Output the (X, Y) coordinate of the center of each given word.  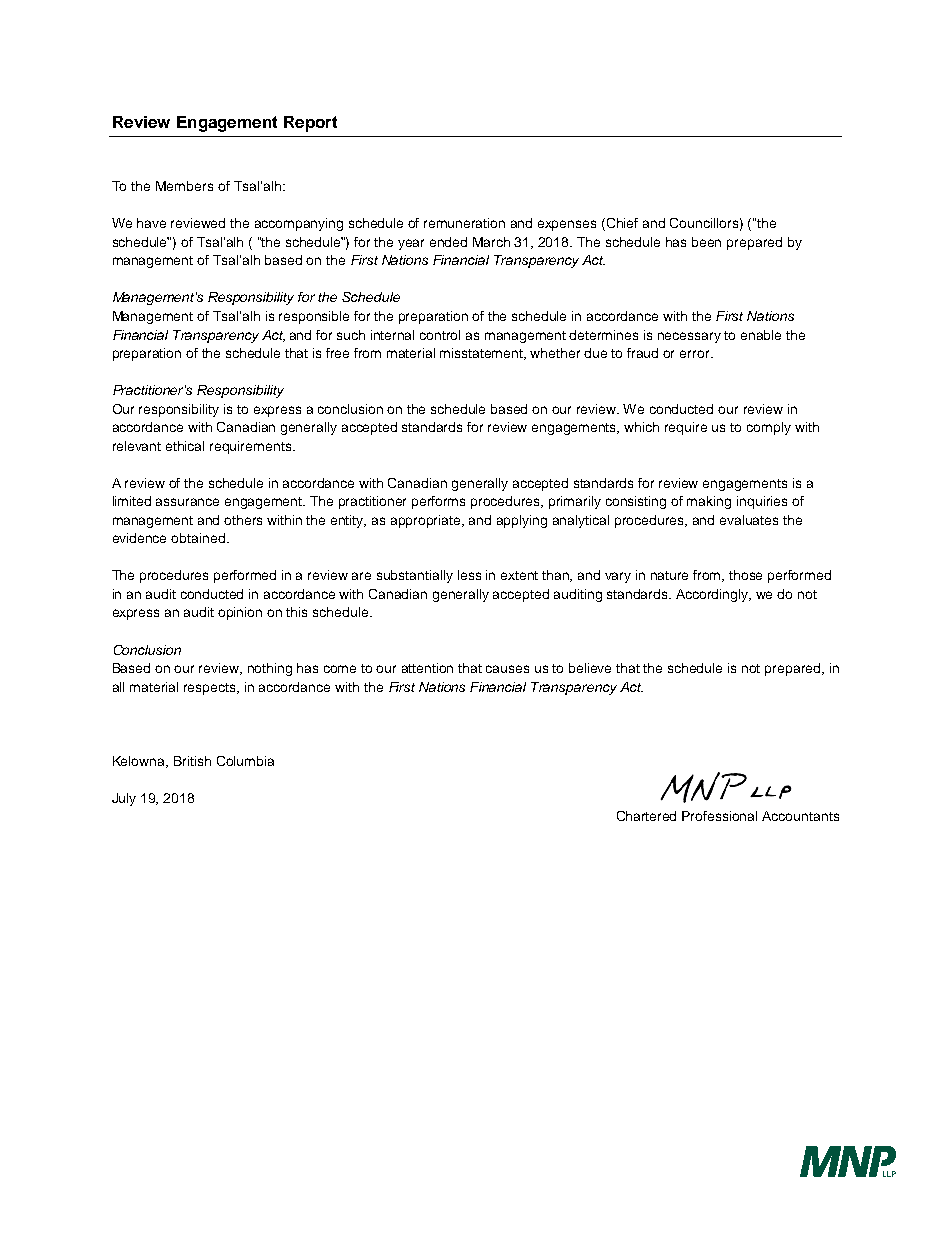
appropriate (427, 521)
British (192, 761)
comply (769, 428)
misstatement (483, 354)
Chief (622, 223)
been (706, 242)
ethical (185, 446)
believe (590, 668)
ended (448, 242)
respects (211, 689)
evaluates (749, 520)
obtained (198, 538)
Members (184, 186)
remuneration (464, 223)
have (151, 223)
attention (427, 668)
